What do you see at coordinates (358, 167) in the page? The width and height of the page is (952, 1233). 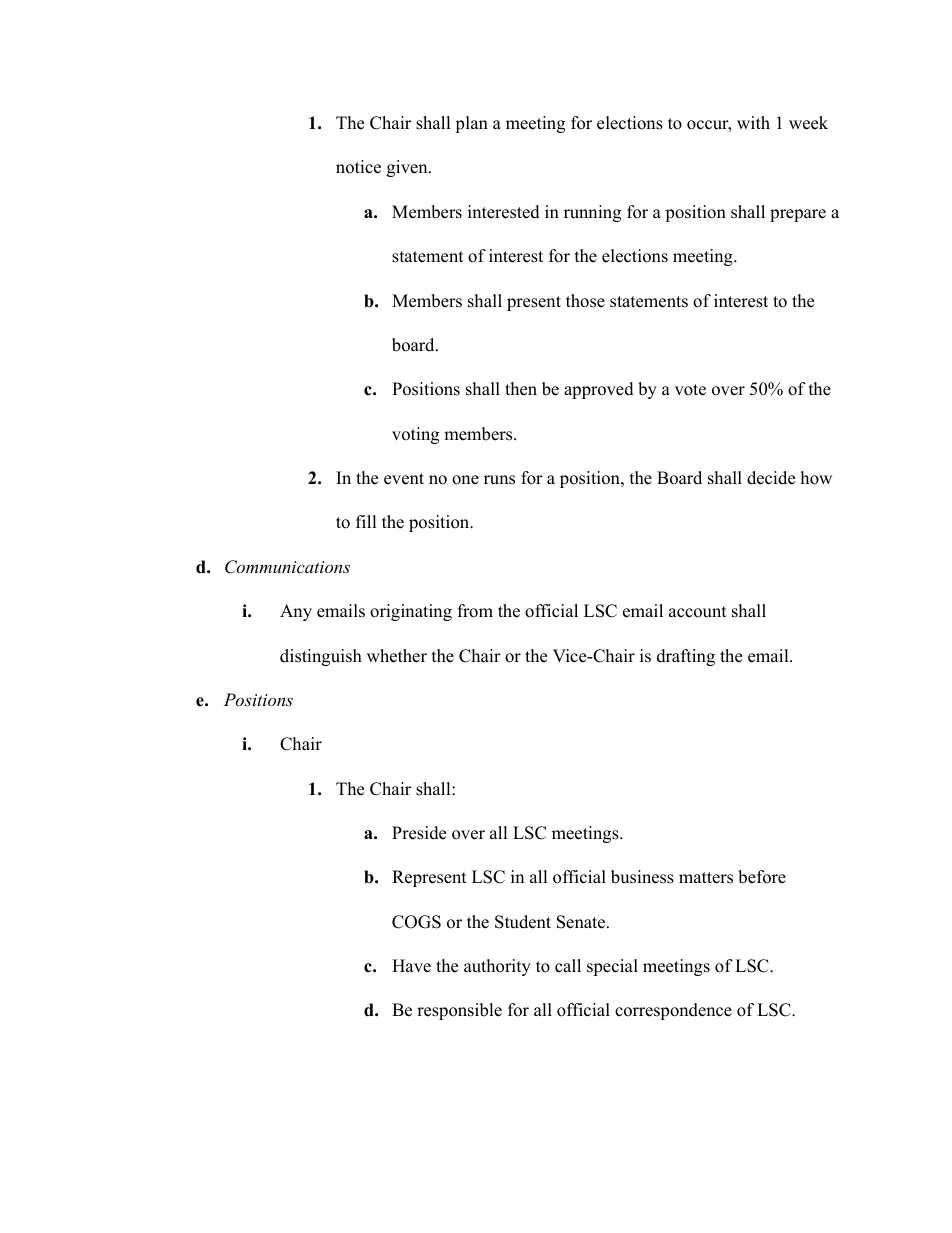 I see `notice` at bounding box center [358, 167].
